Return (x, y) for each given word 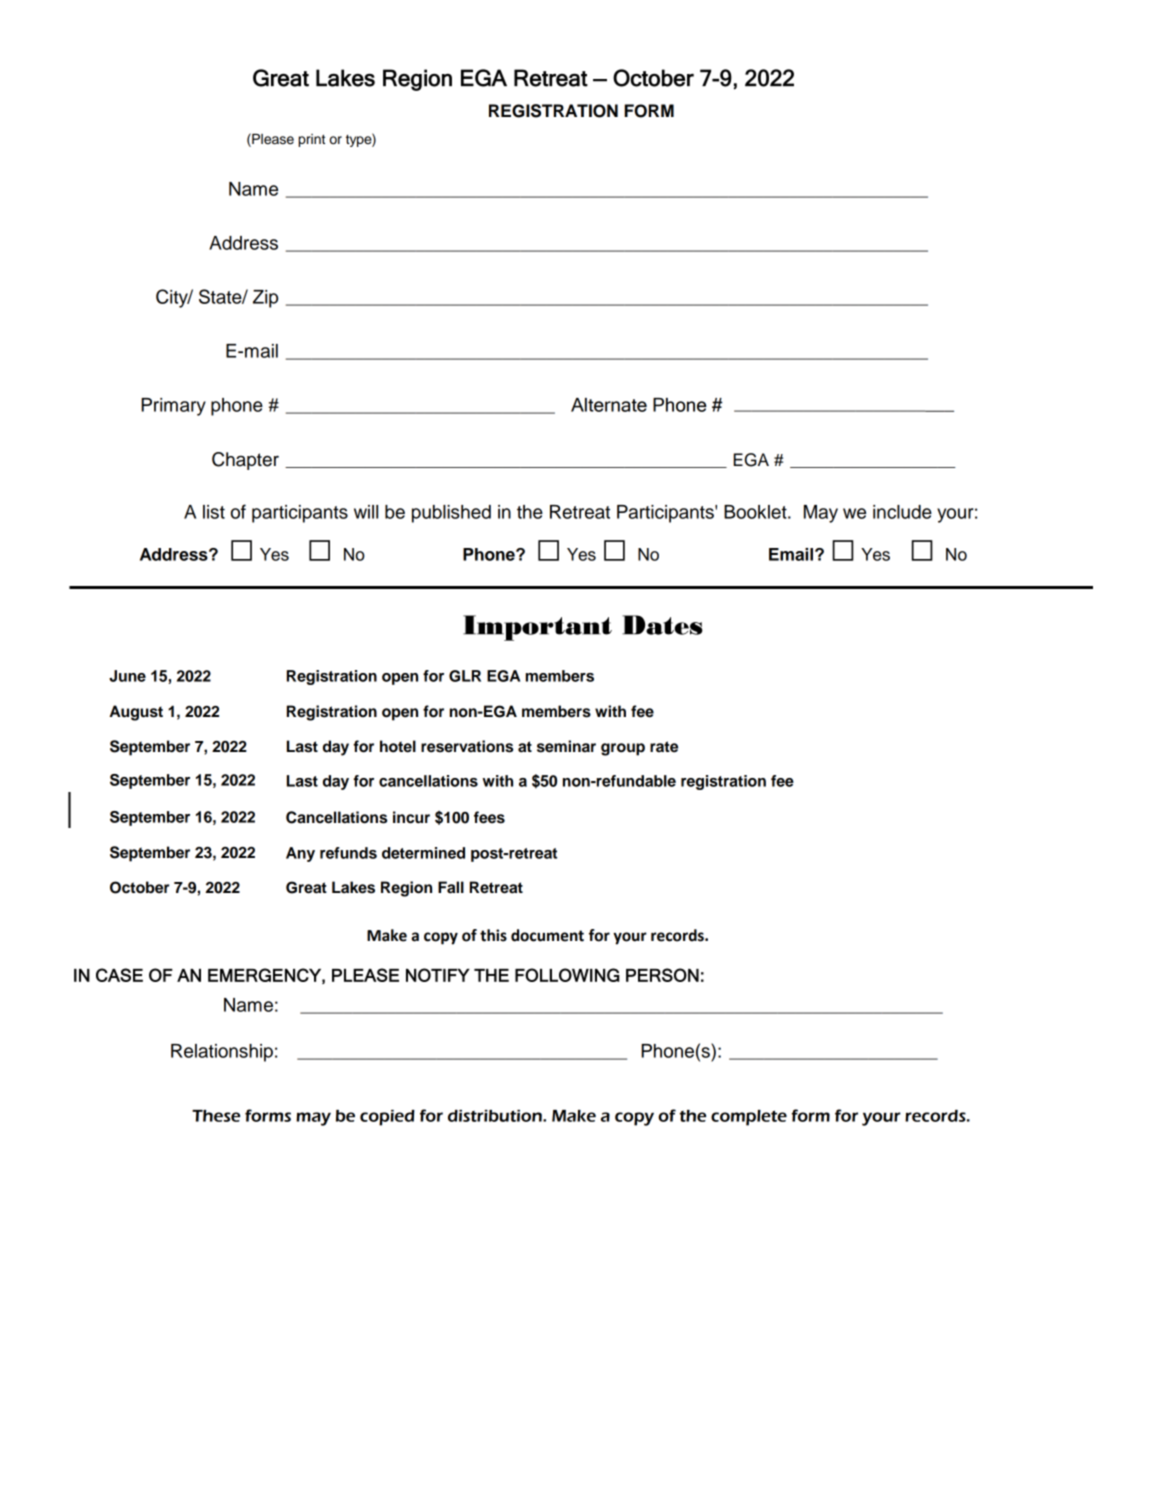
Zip (265, 299)
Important (537, 628)
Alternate (609, 405)
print (311, 140)
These (216, 1116)
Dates (662, 625)
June (127, 676)
